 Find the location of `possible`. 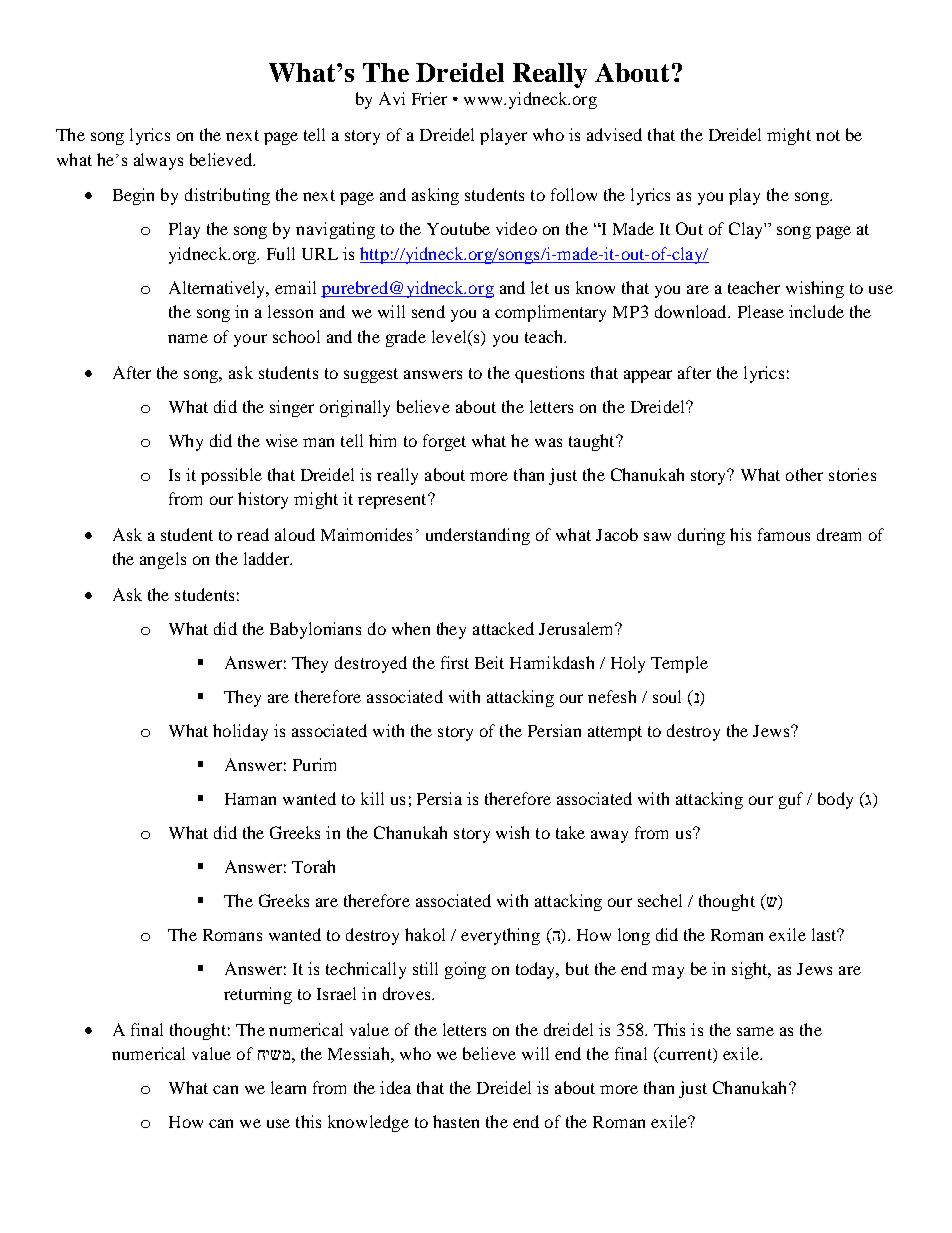

possible is located at coordinates (231, 476).
